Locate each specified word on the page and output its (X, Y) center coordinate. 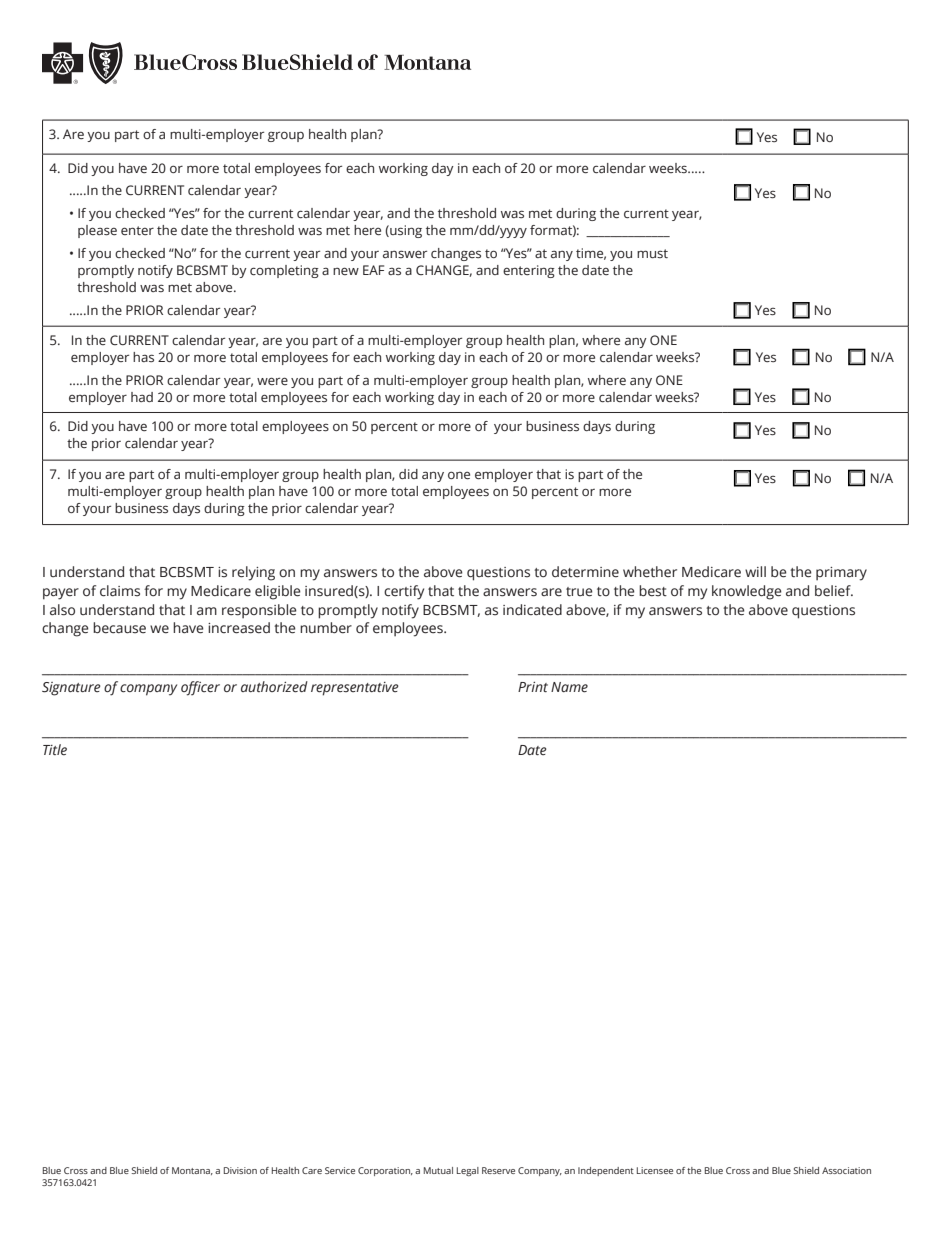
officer (200, 688)
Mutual (438, 1170)
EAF (373, 270)
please (97, 231)
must (652, 253)
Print (533, 687)
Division (240, 1170)
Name (569, 687)
